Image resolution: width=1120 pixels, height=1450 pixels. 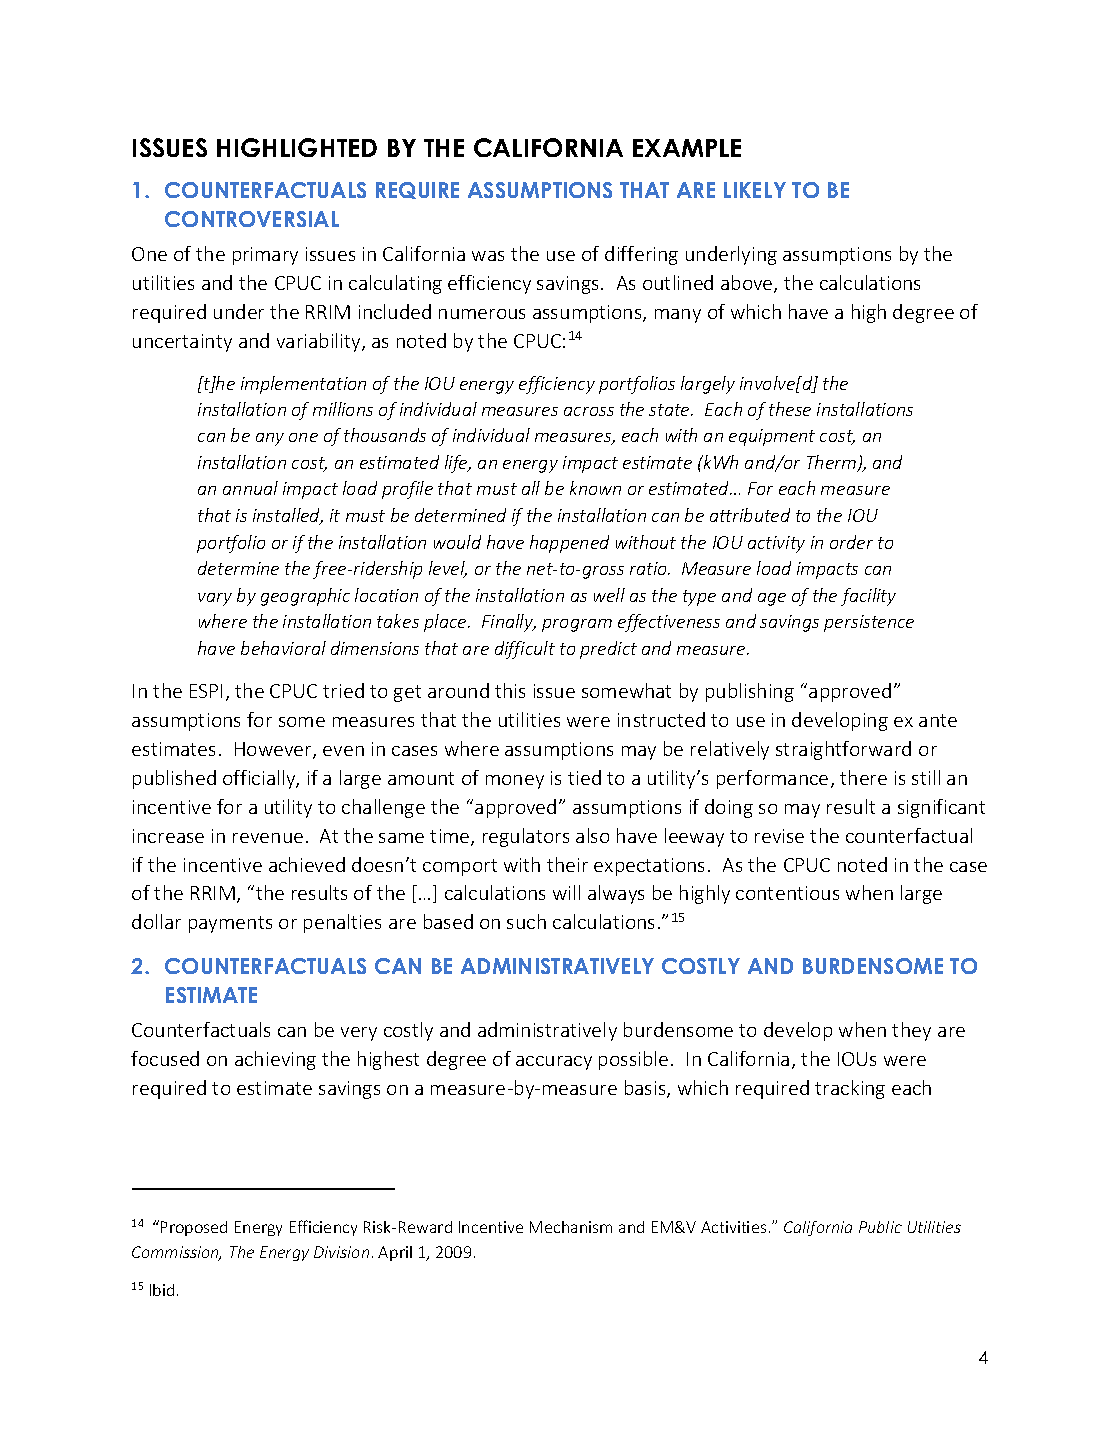 I want to click on LIKELY, so click(x=755, y=190).
